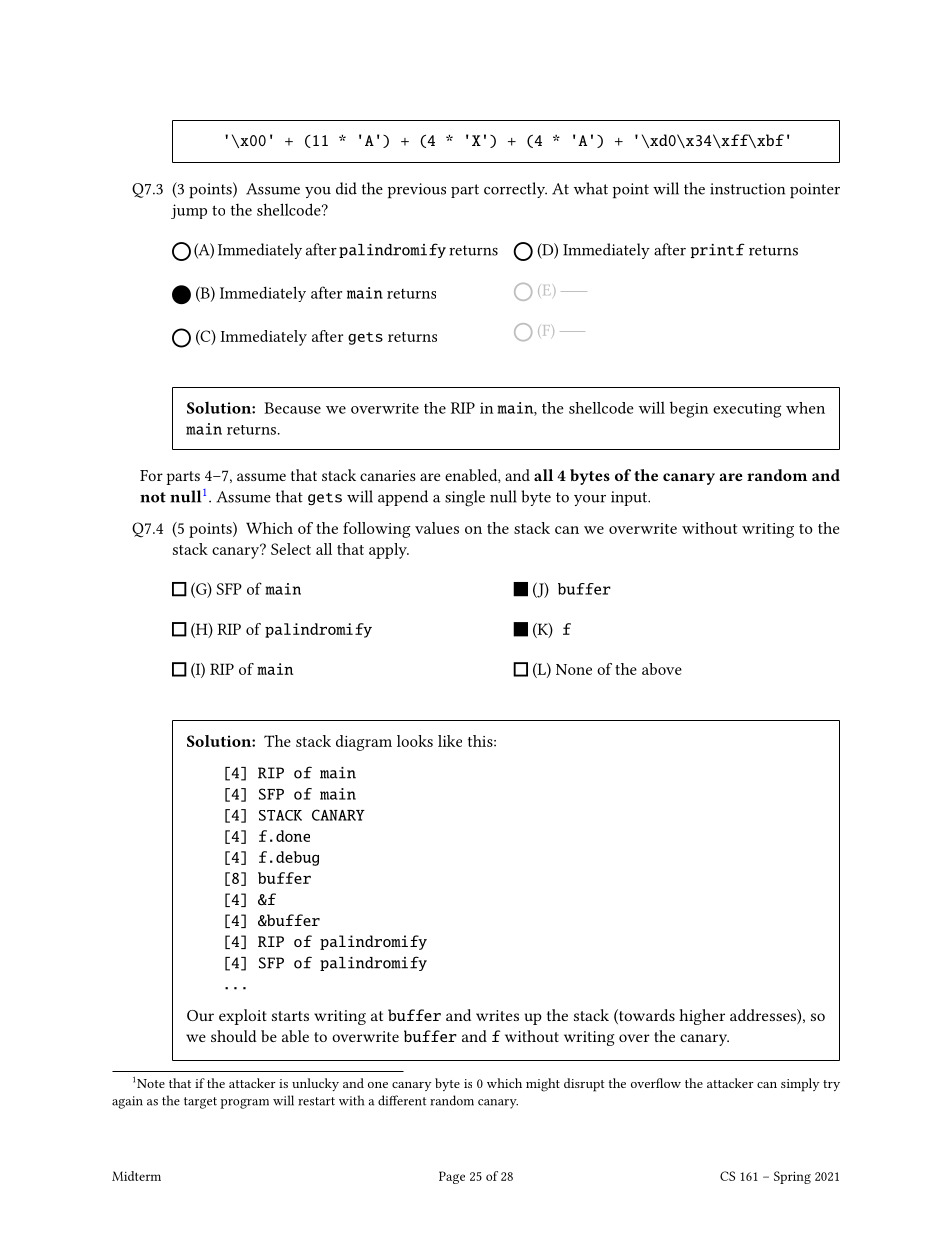 Image resolution: width=952 pixels, height=1233 pixels. Describe the element at coordinates (497, 1015) in the document. I see `writes` at that location.
